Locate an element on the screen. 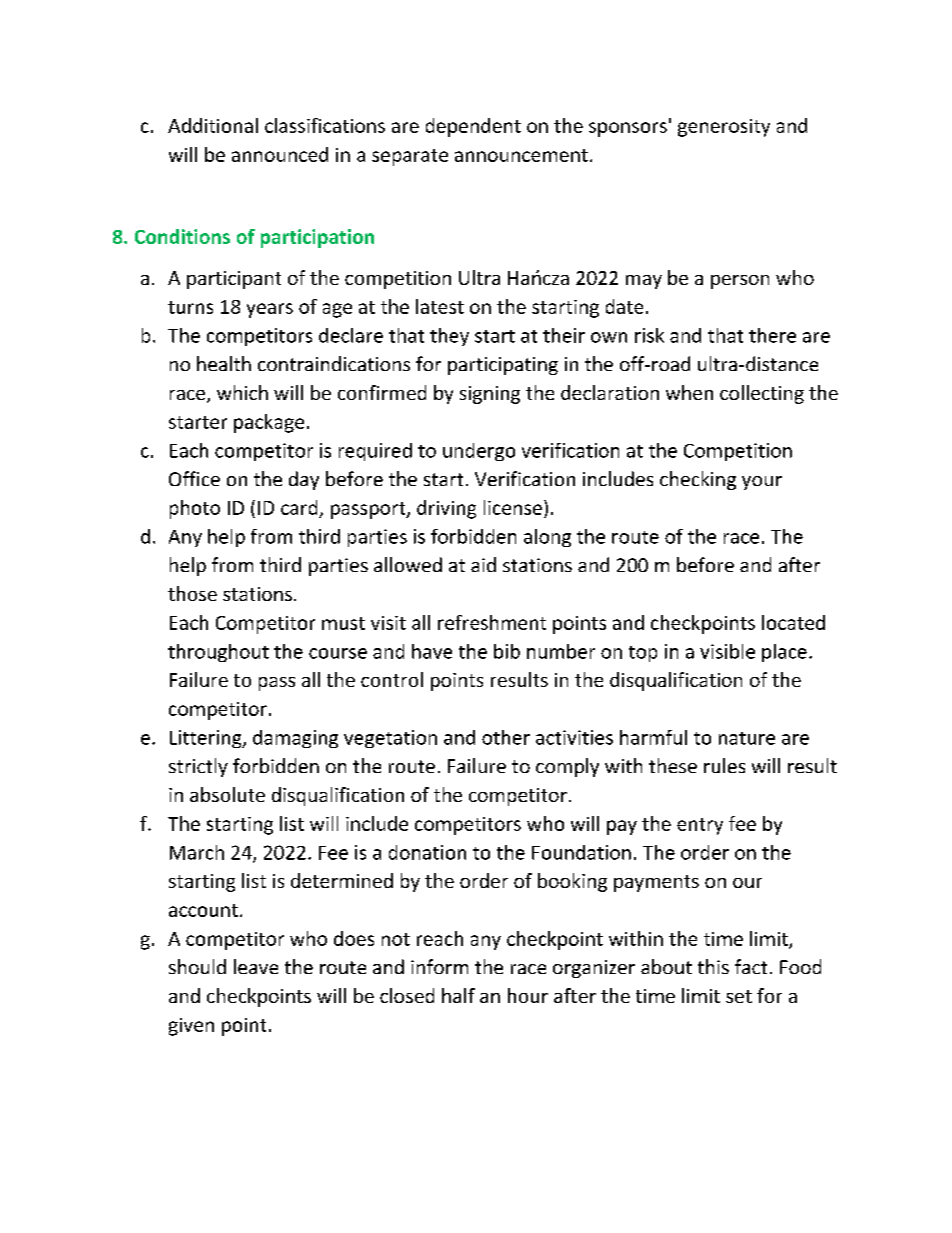 The height and width of the screenshot is (1233, 952). aid is located at coordinates (483, 564).
